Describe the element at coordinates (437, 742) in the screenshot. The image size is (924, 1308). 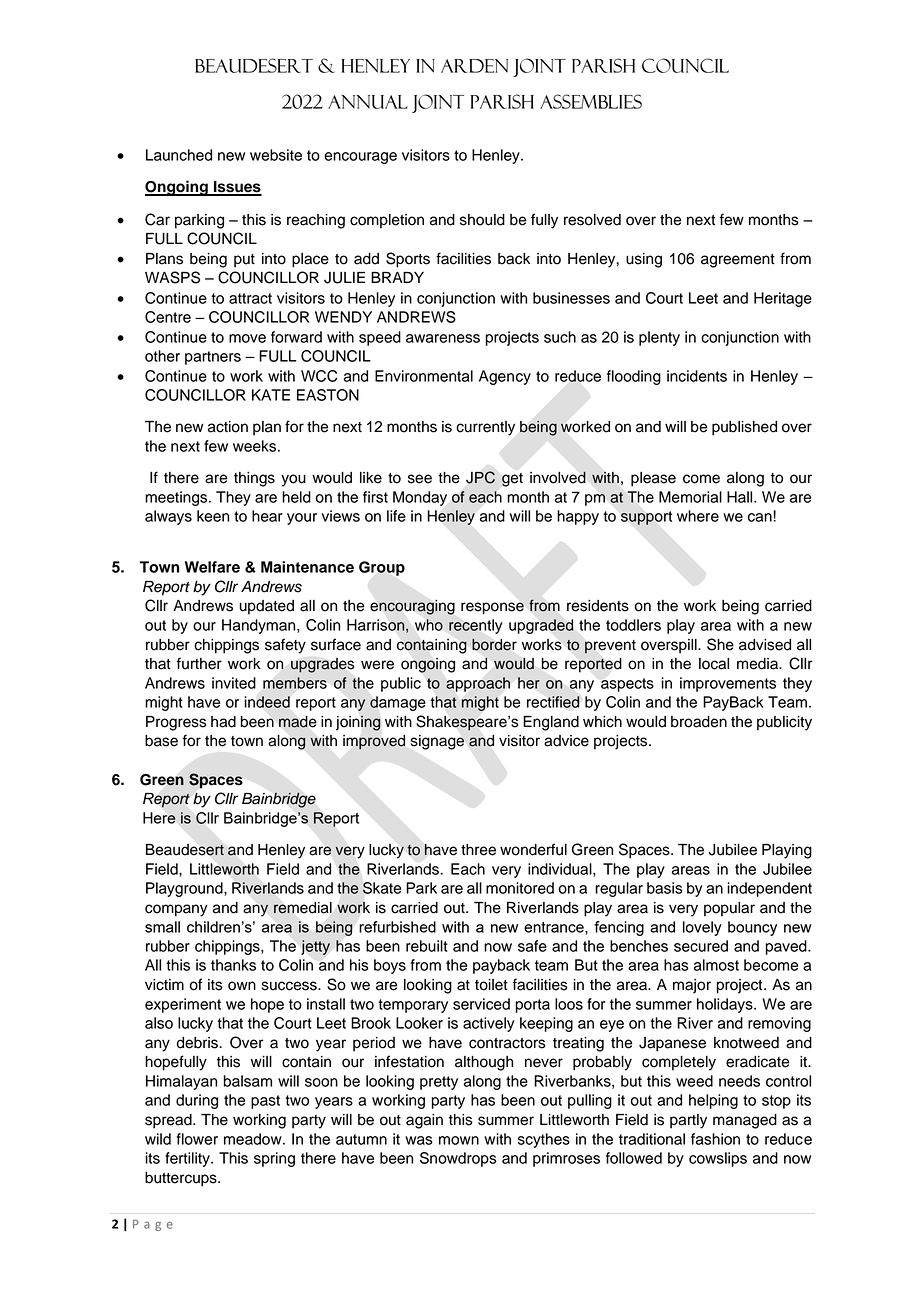
I see `signage` at that location.
